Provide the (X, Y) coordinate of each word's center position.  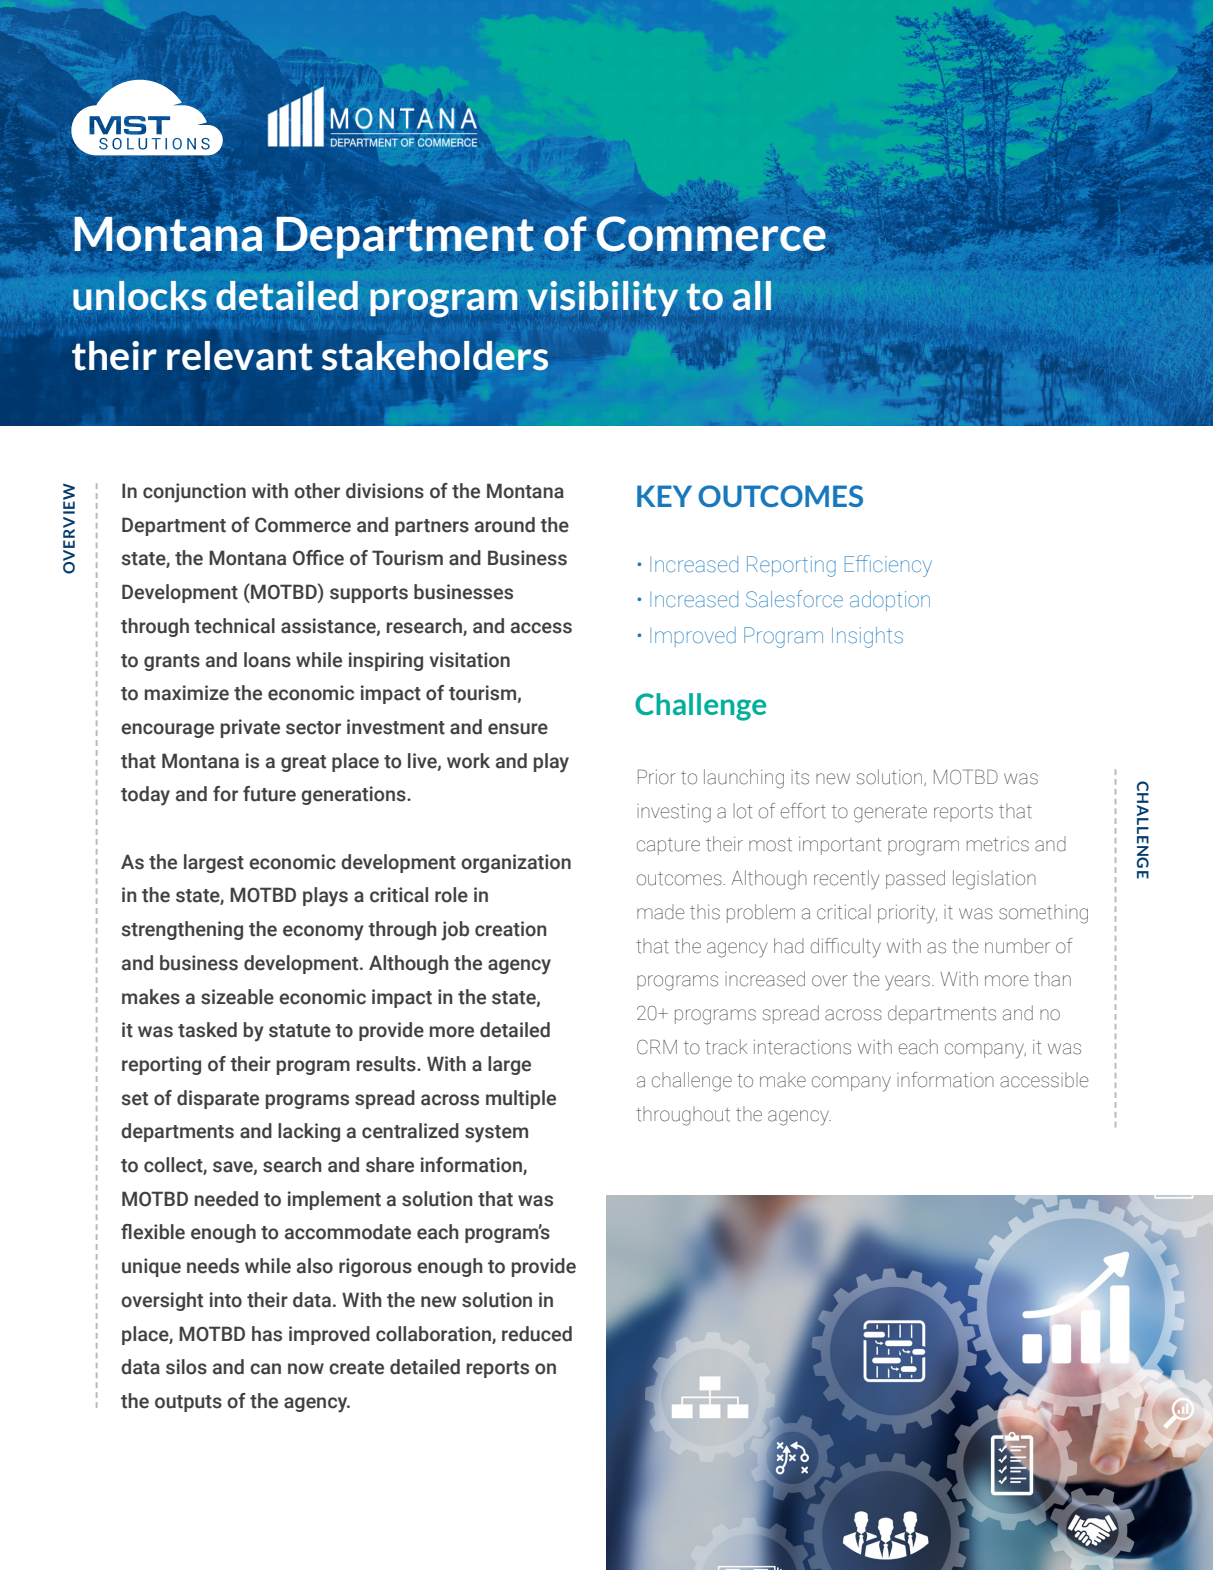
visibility (602, 298)
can (265, 1369)
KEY (664, 496)
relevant (240, 356)
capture (668, 846)
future (269, 794)
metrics (998, 844)
